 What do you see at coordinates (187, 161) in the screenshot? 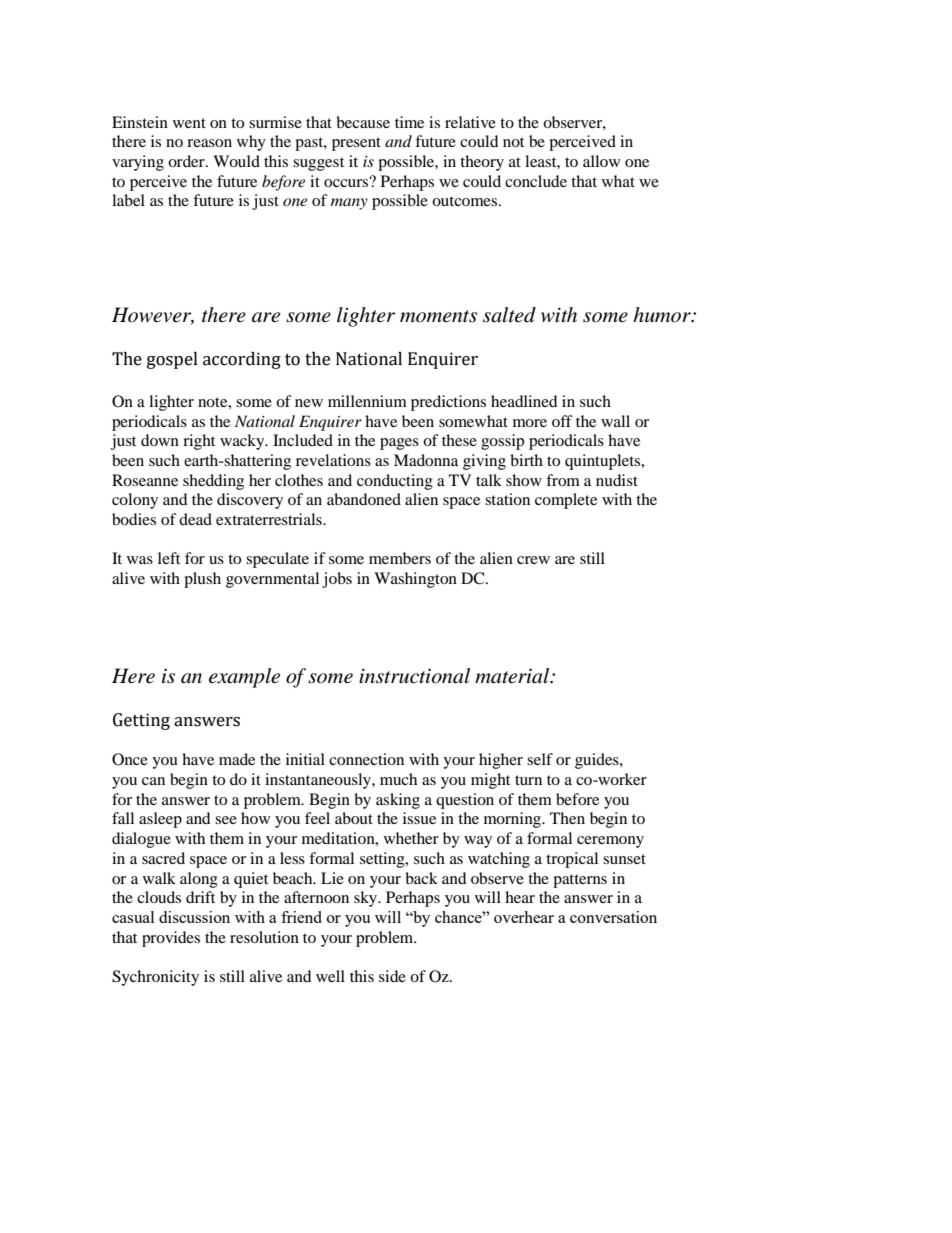
I see `order` at bounding box center [187, 161].
